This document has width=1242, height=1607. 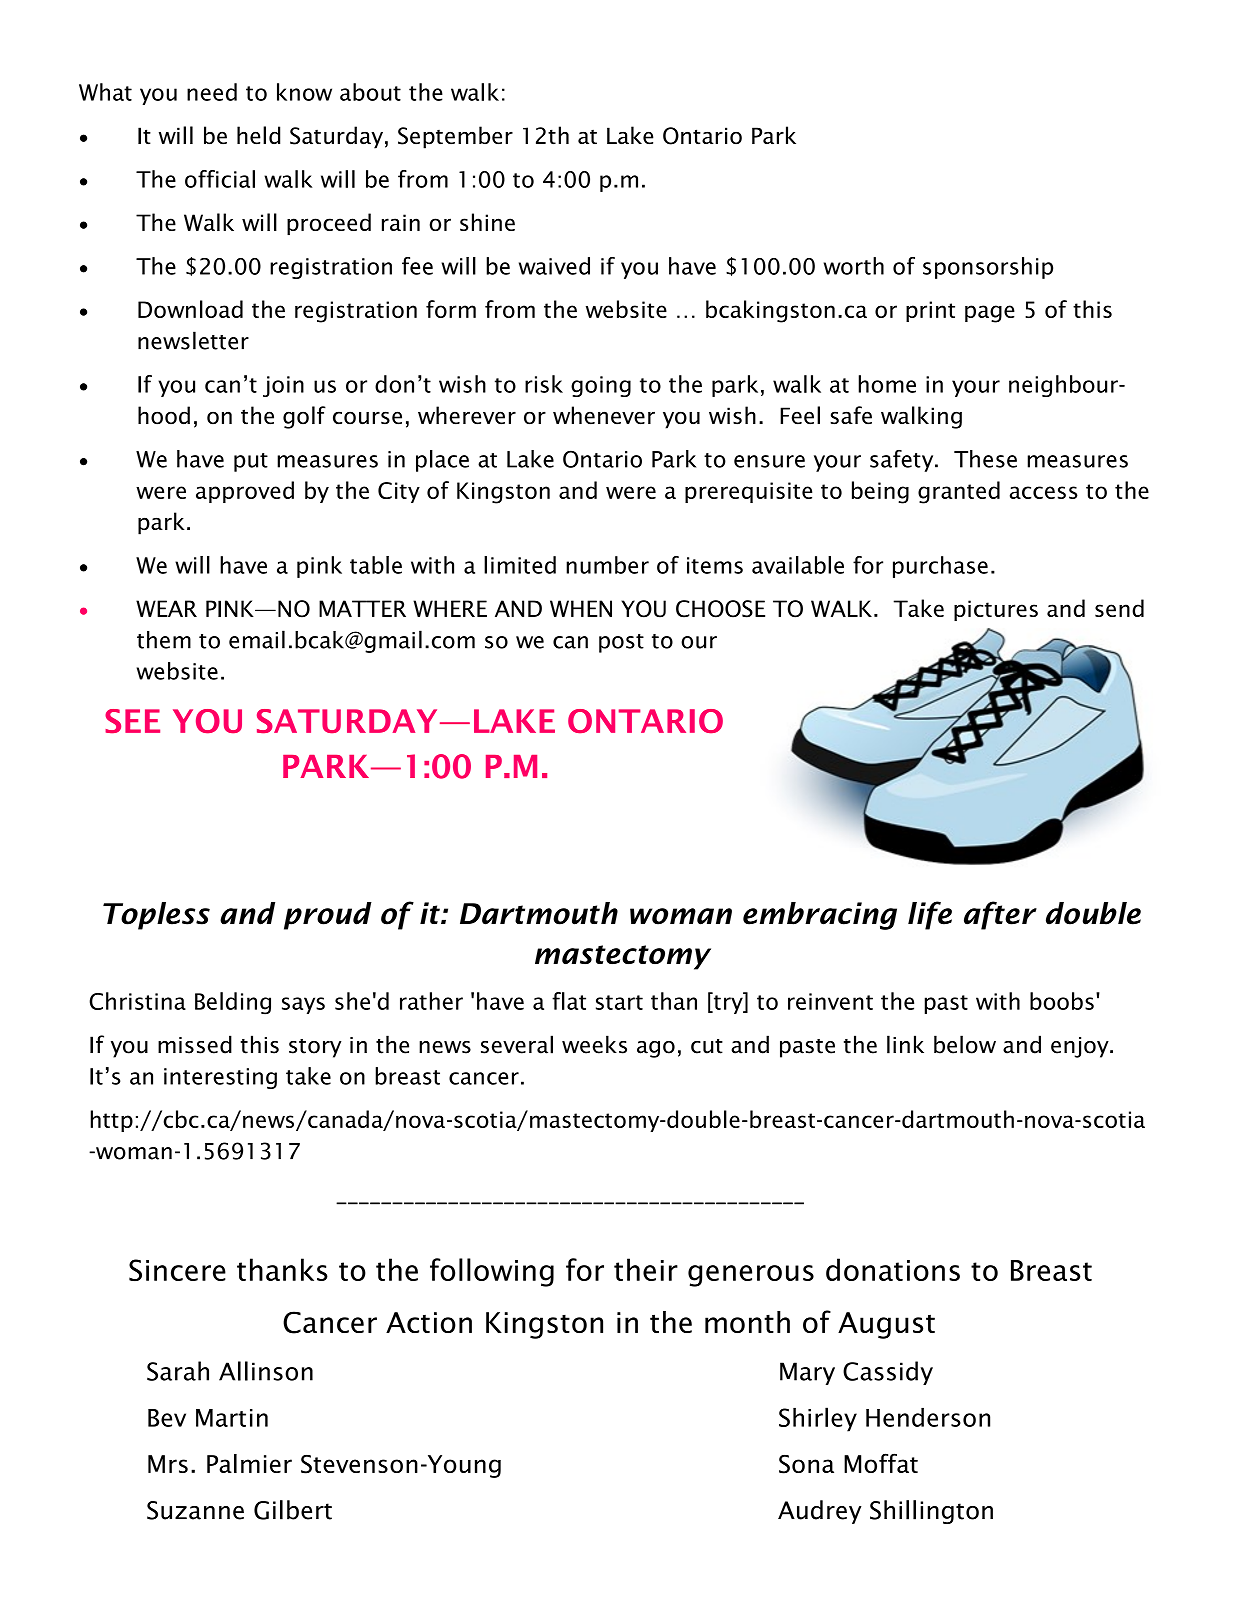 I want to click on Henderson, so click(x=928, y=1417).
